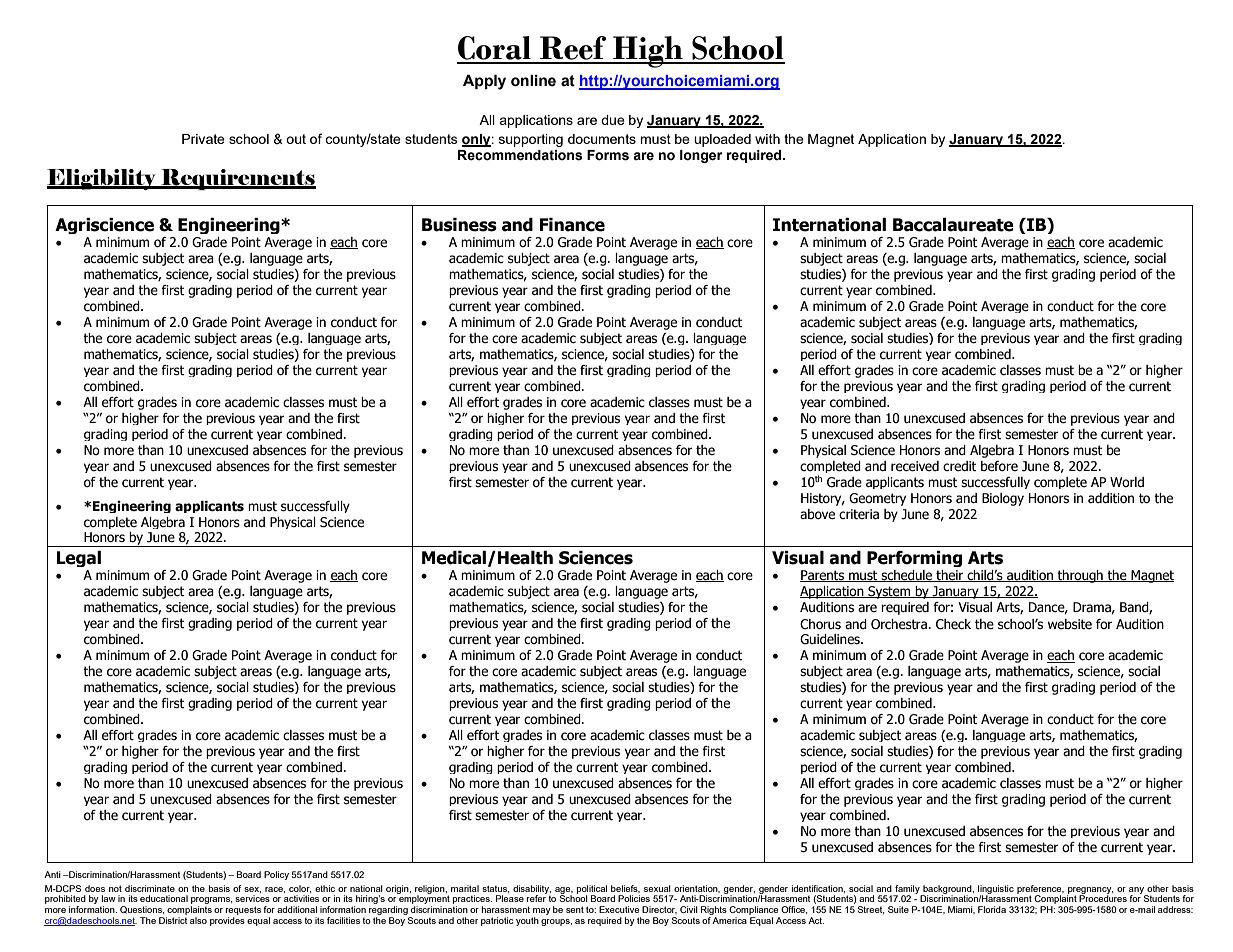  I want to click on above, so click(817, 514).
